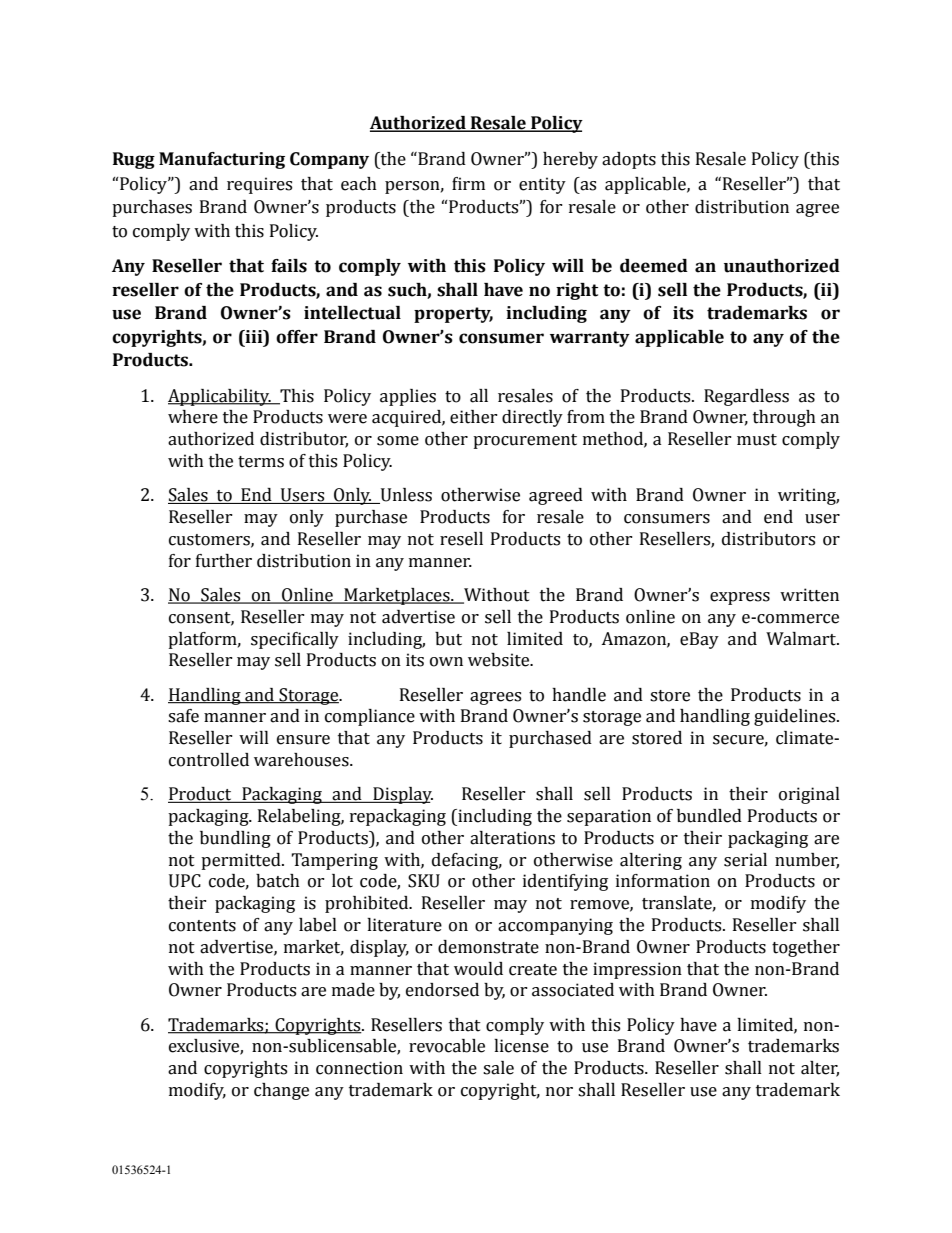 This screenshot has height=1233, width=952. Describe the element at coordinates (637, 970) in the screenshot. I see `impression` at that location.
